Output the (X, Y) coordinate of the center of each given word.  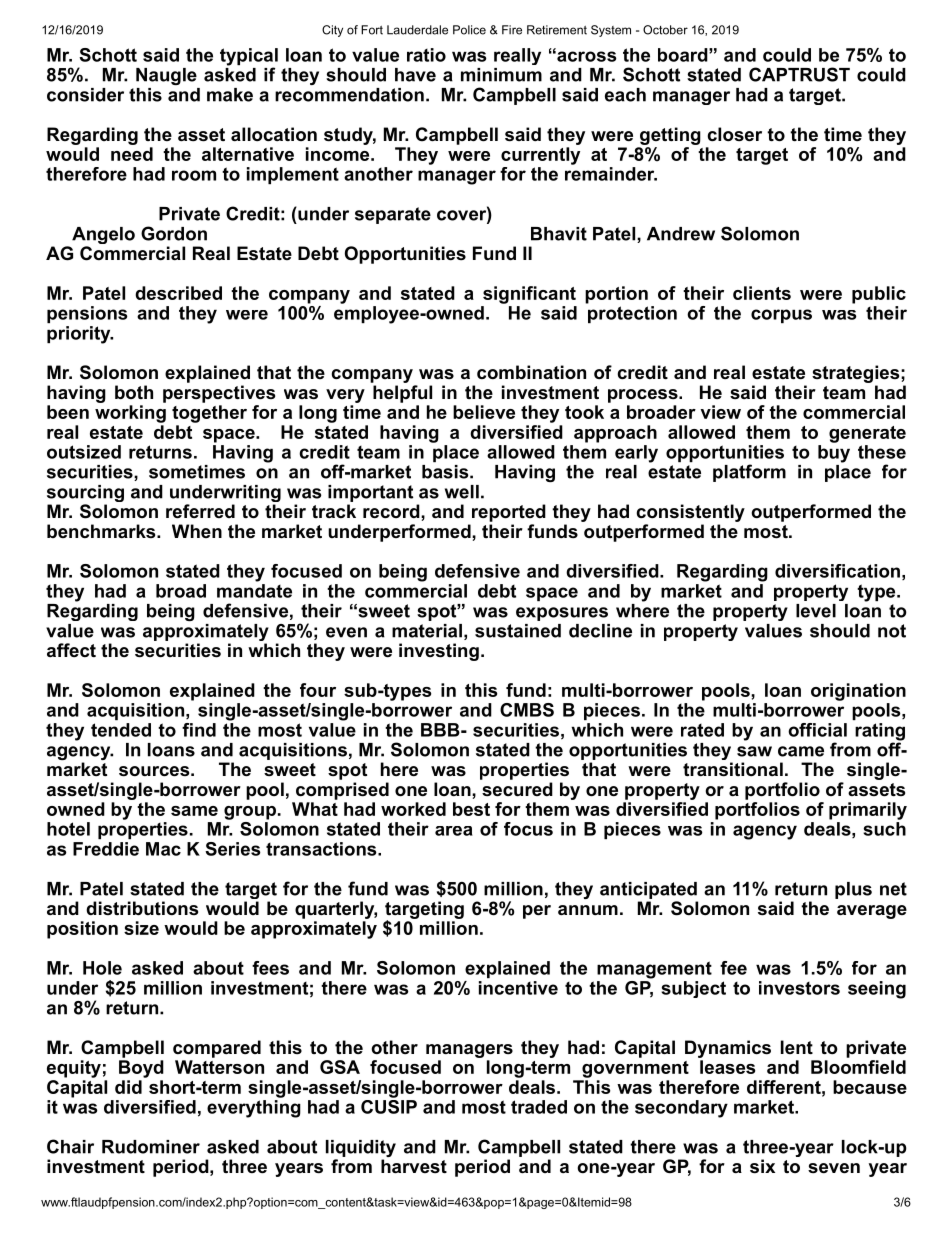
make (230, 95)
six (762, 1166)
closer (734, 134)
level (816, 611)
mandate (254, 589)
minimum (501, 75)
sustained (518, 631)
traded (539, 1107)
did (128, 1087)
